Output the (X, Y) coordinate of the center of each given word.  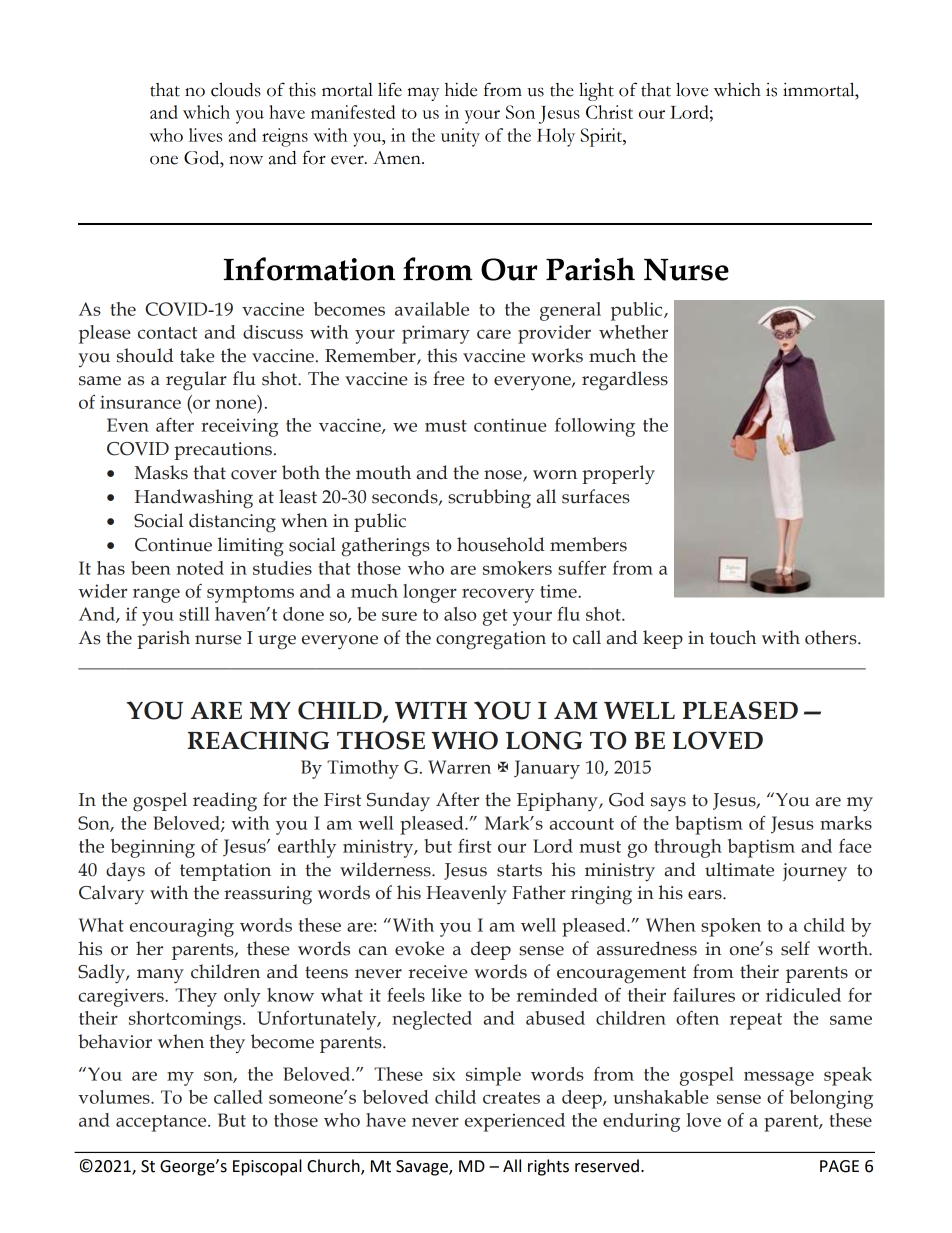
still (194, 614)
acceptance (162, 1123)
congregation (491, 640)
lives (205, 135)
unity (460, 137)
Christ (609, 112)
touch (733, 637)
